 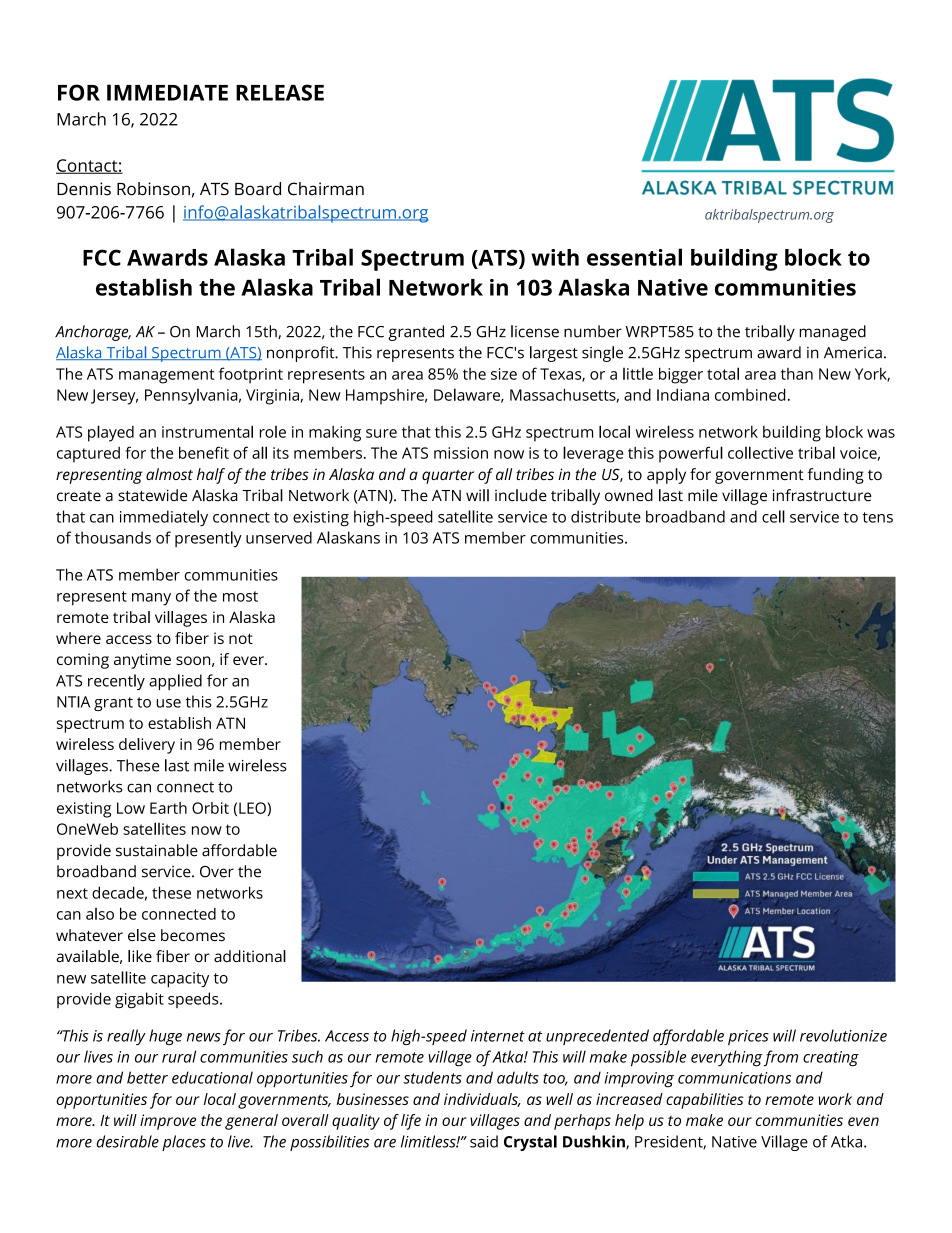 What do you see at coordinates (484, 1141) in the image?
I see `said` at bounding box center [484, 1141].
